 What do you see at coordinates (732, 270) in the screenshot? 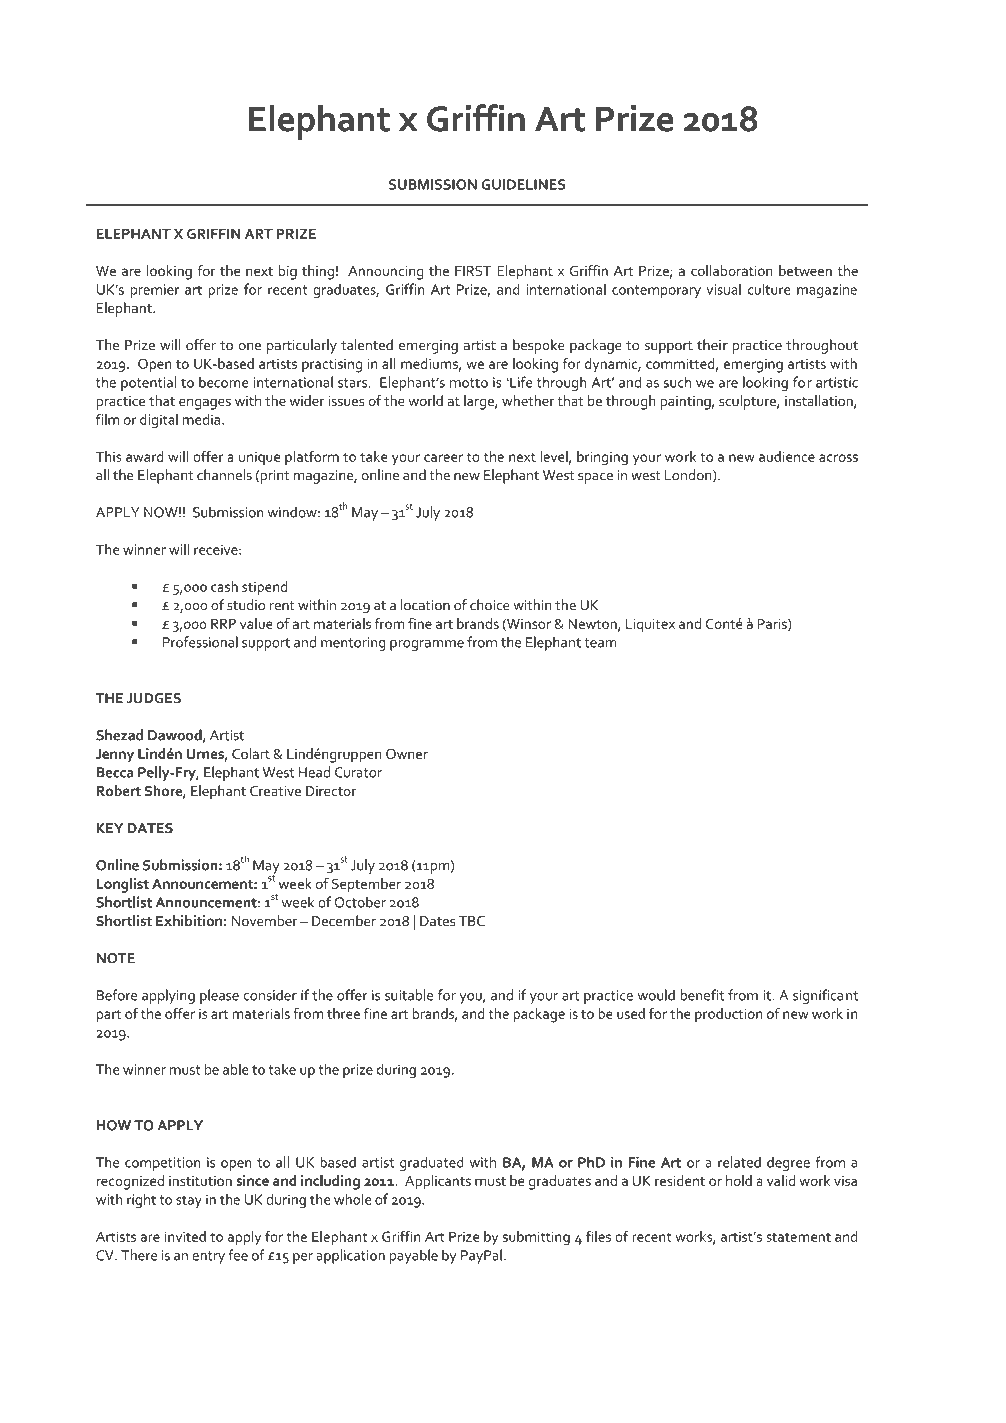
I see `collaboration` at bounding box center [732, 270].
